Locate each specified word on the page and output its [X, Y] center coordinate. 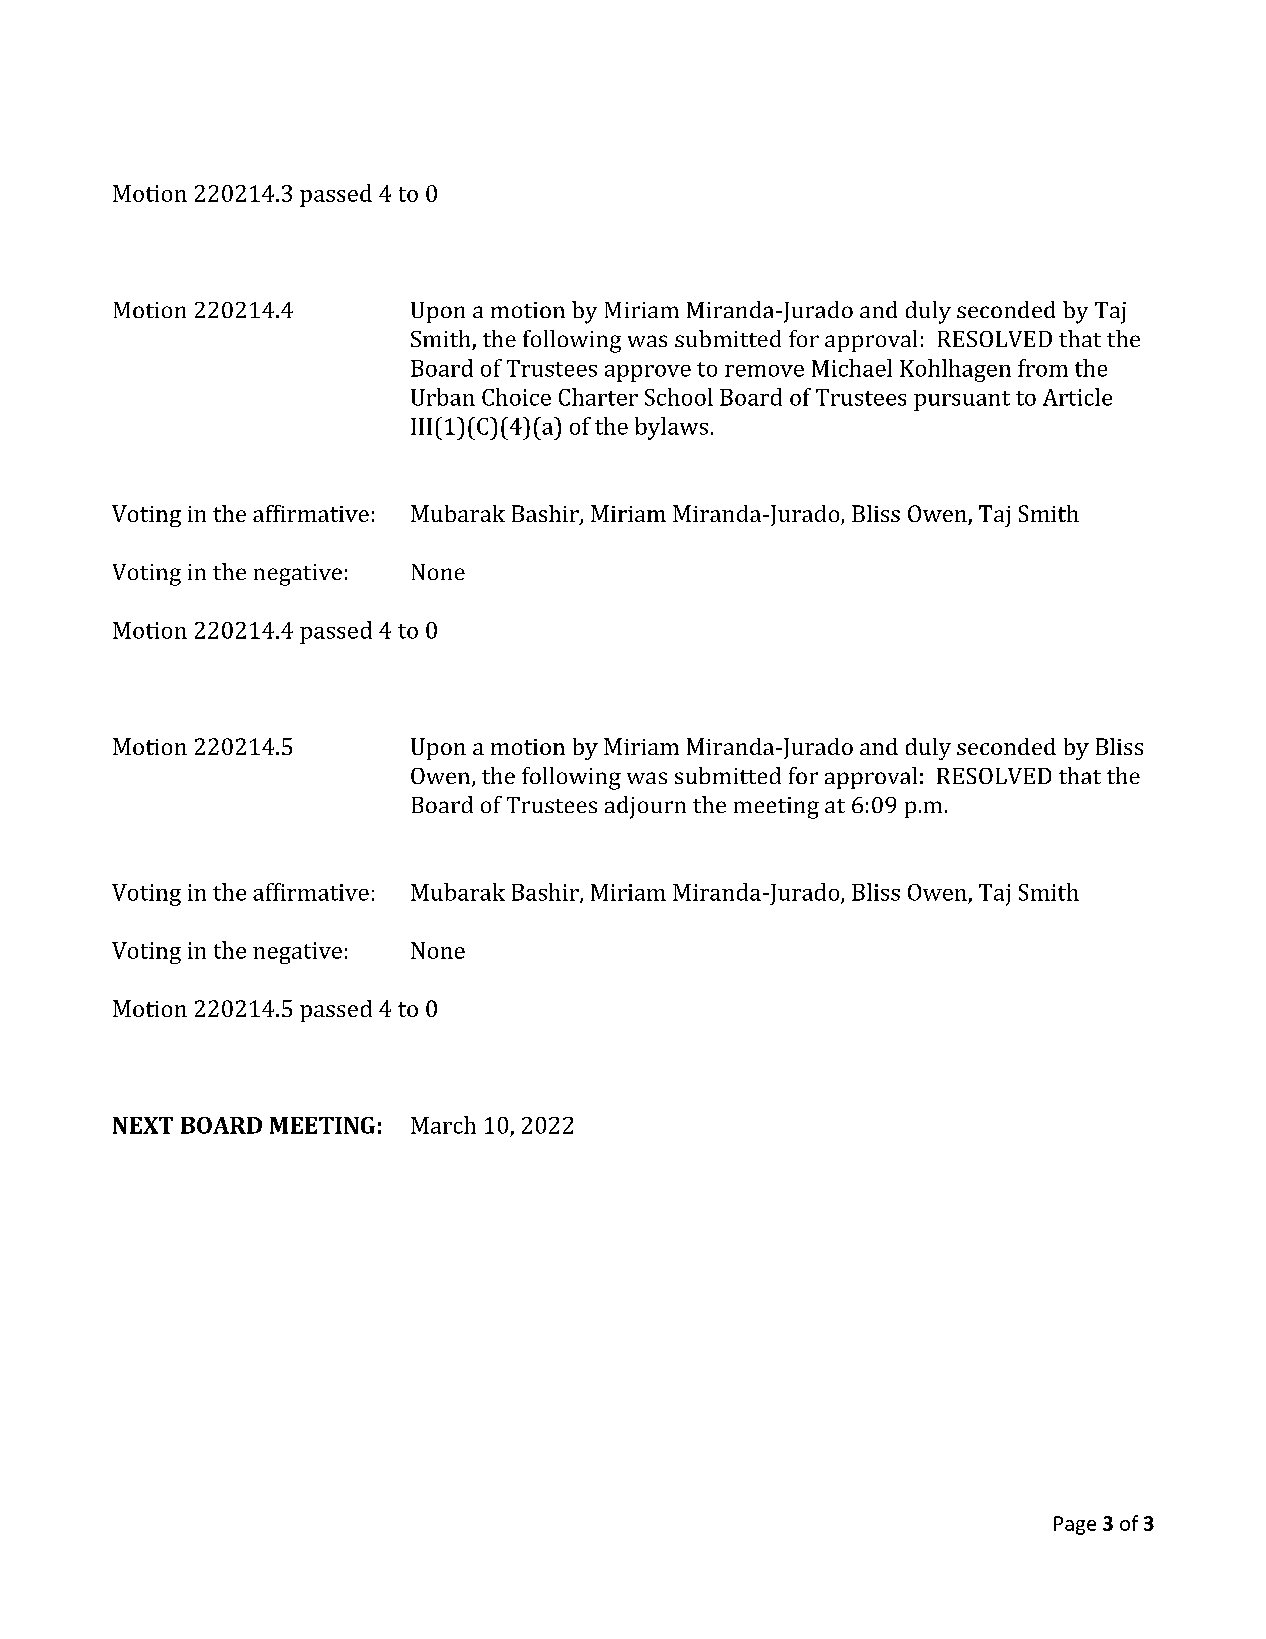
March [443, 1125]
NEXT [143, 1125]
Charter [598, 397]
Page [1075, 1525]
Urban [443, 397]
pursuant [962, 401]
